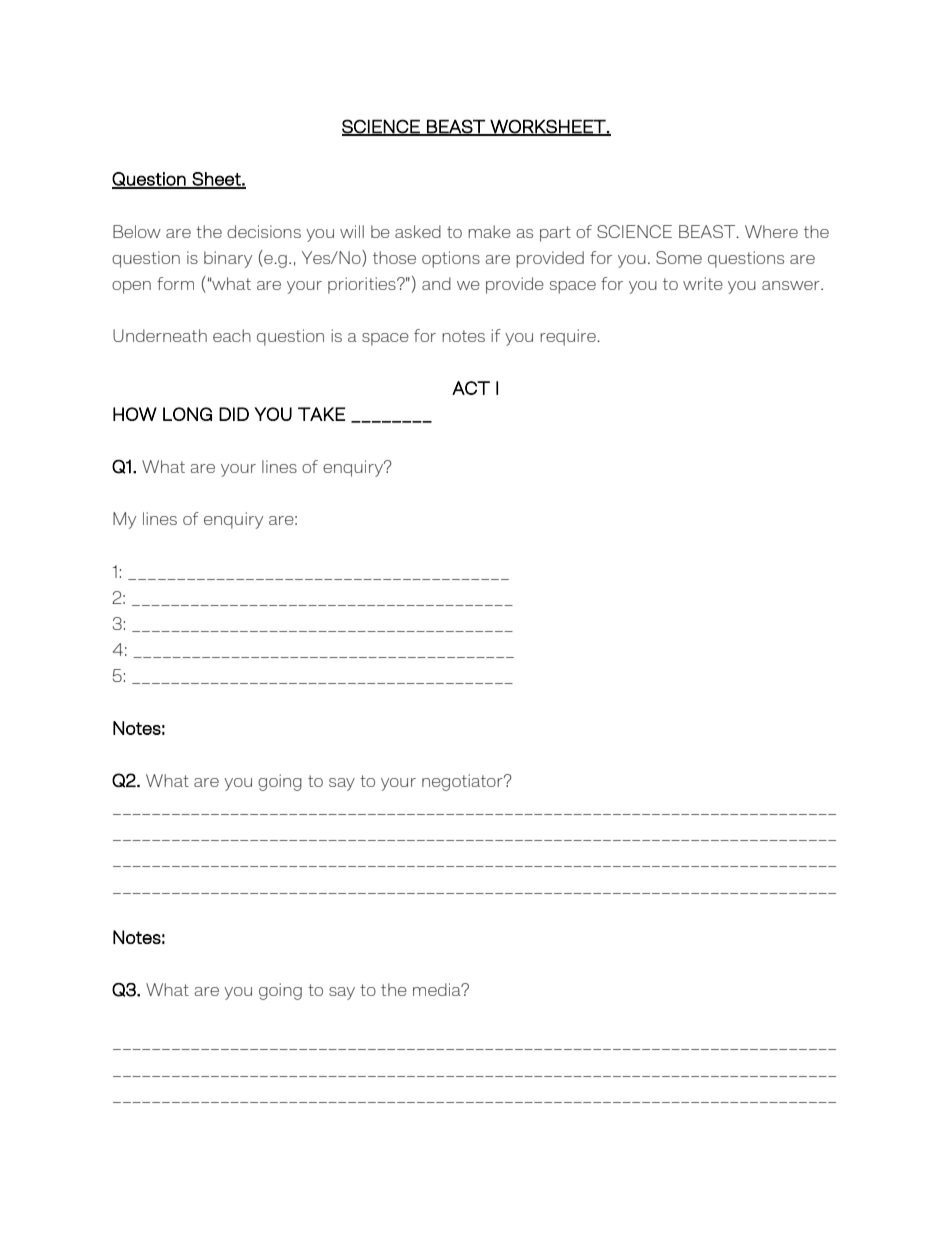 This image has height=1233, width=952. I want to click on binary, so click(228, 259).
